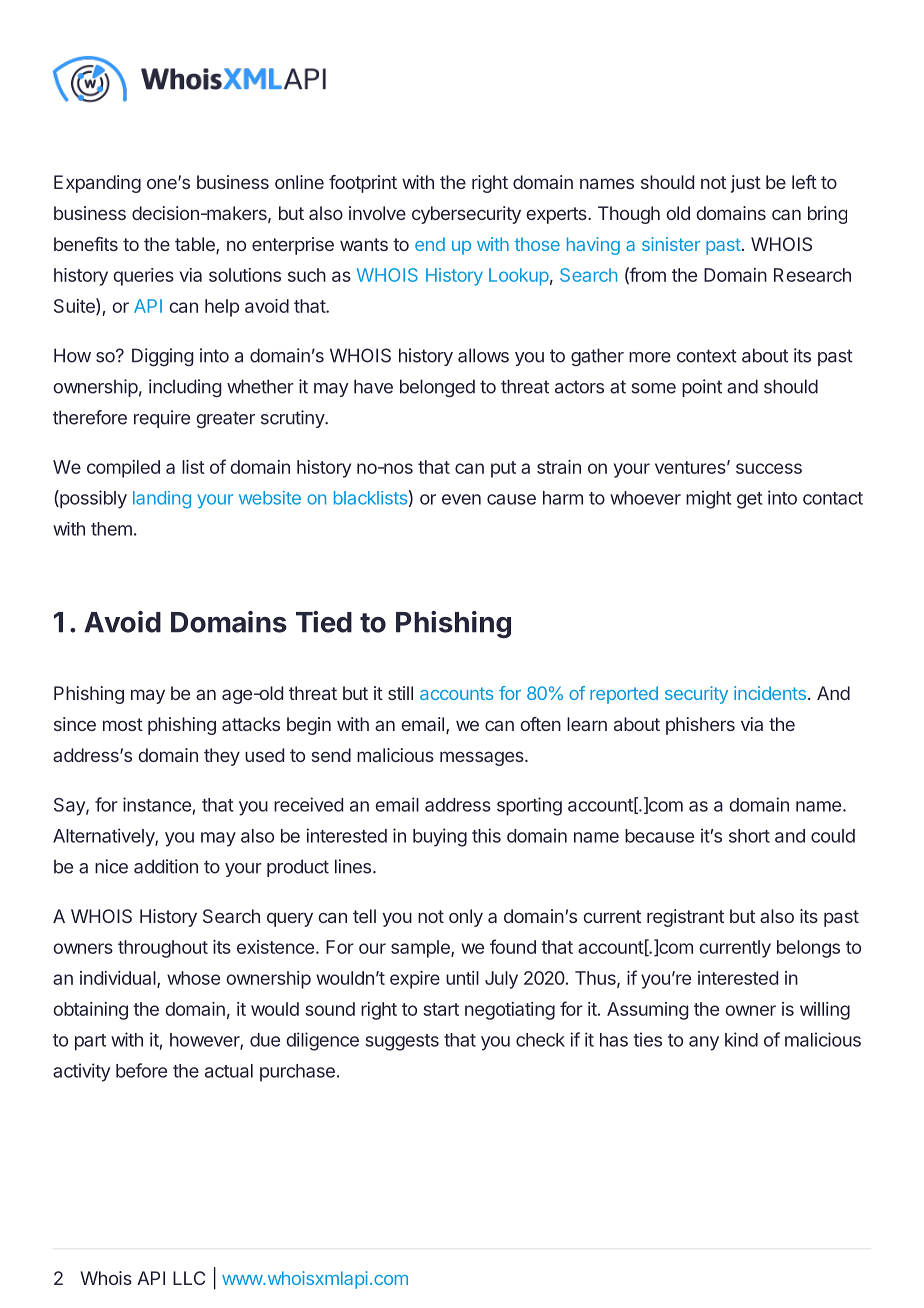 Image resolution: width=924 pixels, height=1308 pixels. What do you see at coordinates (377, 213) in the screenshot?
I see `involve` at bounding box center [377, 213].
